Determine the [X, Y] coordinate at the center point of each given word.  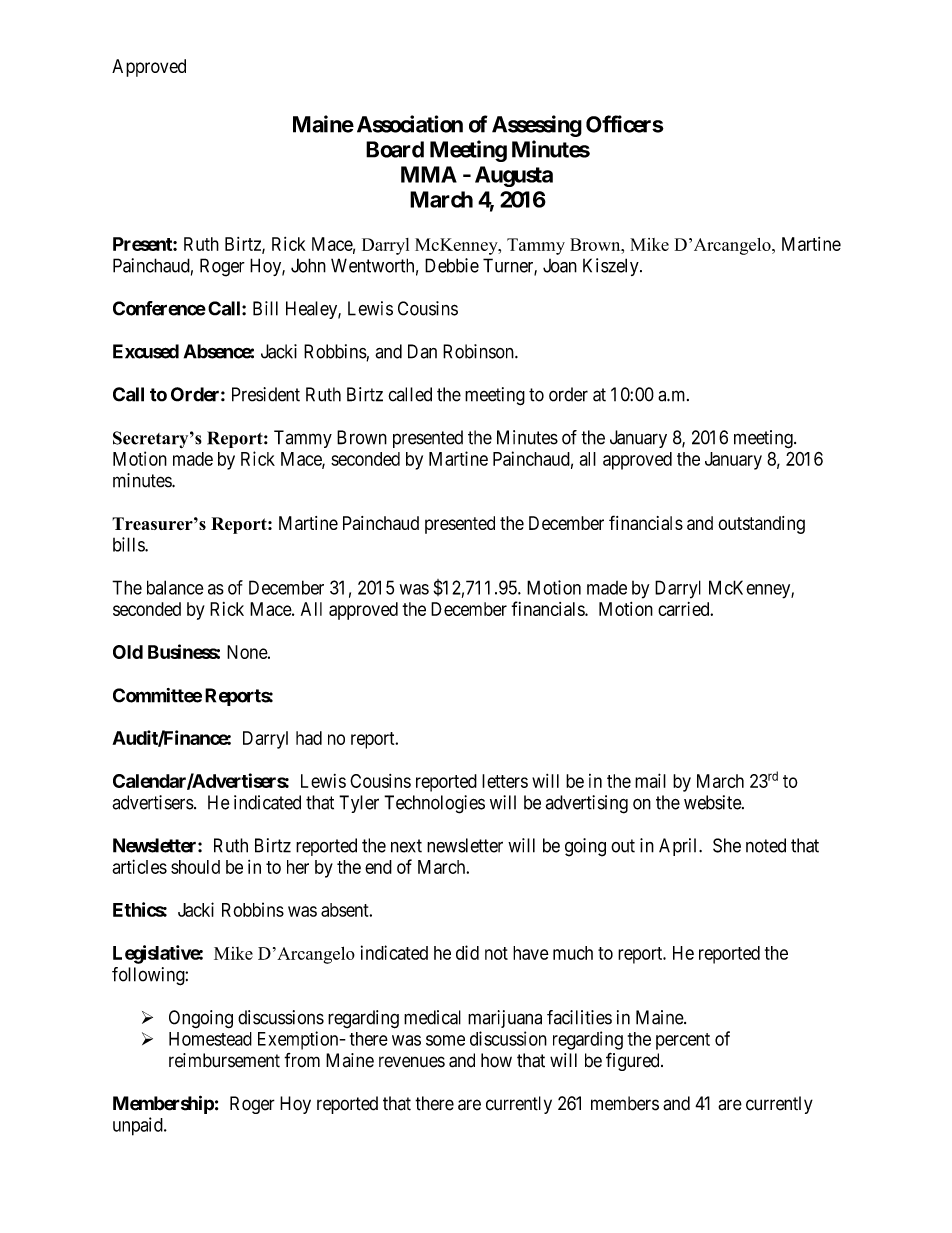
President [266, 394]
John [308, 265]
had [309, 738]
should [195, 867]
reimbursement [224, 1060]
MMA [429, 174]
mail [650, 780]
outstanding [761, 525]
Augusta [514, 176]
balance [175, 587]
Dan [422, 351]
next [406, 846]
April [679, 847]
